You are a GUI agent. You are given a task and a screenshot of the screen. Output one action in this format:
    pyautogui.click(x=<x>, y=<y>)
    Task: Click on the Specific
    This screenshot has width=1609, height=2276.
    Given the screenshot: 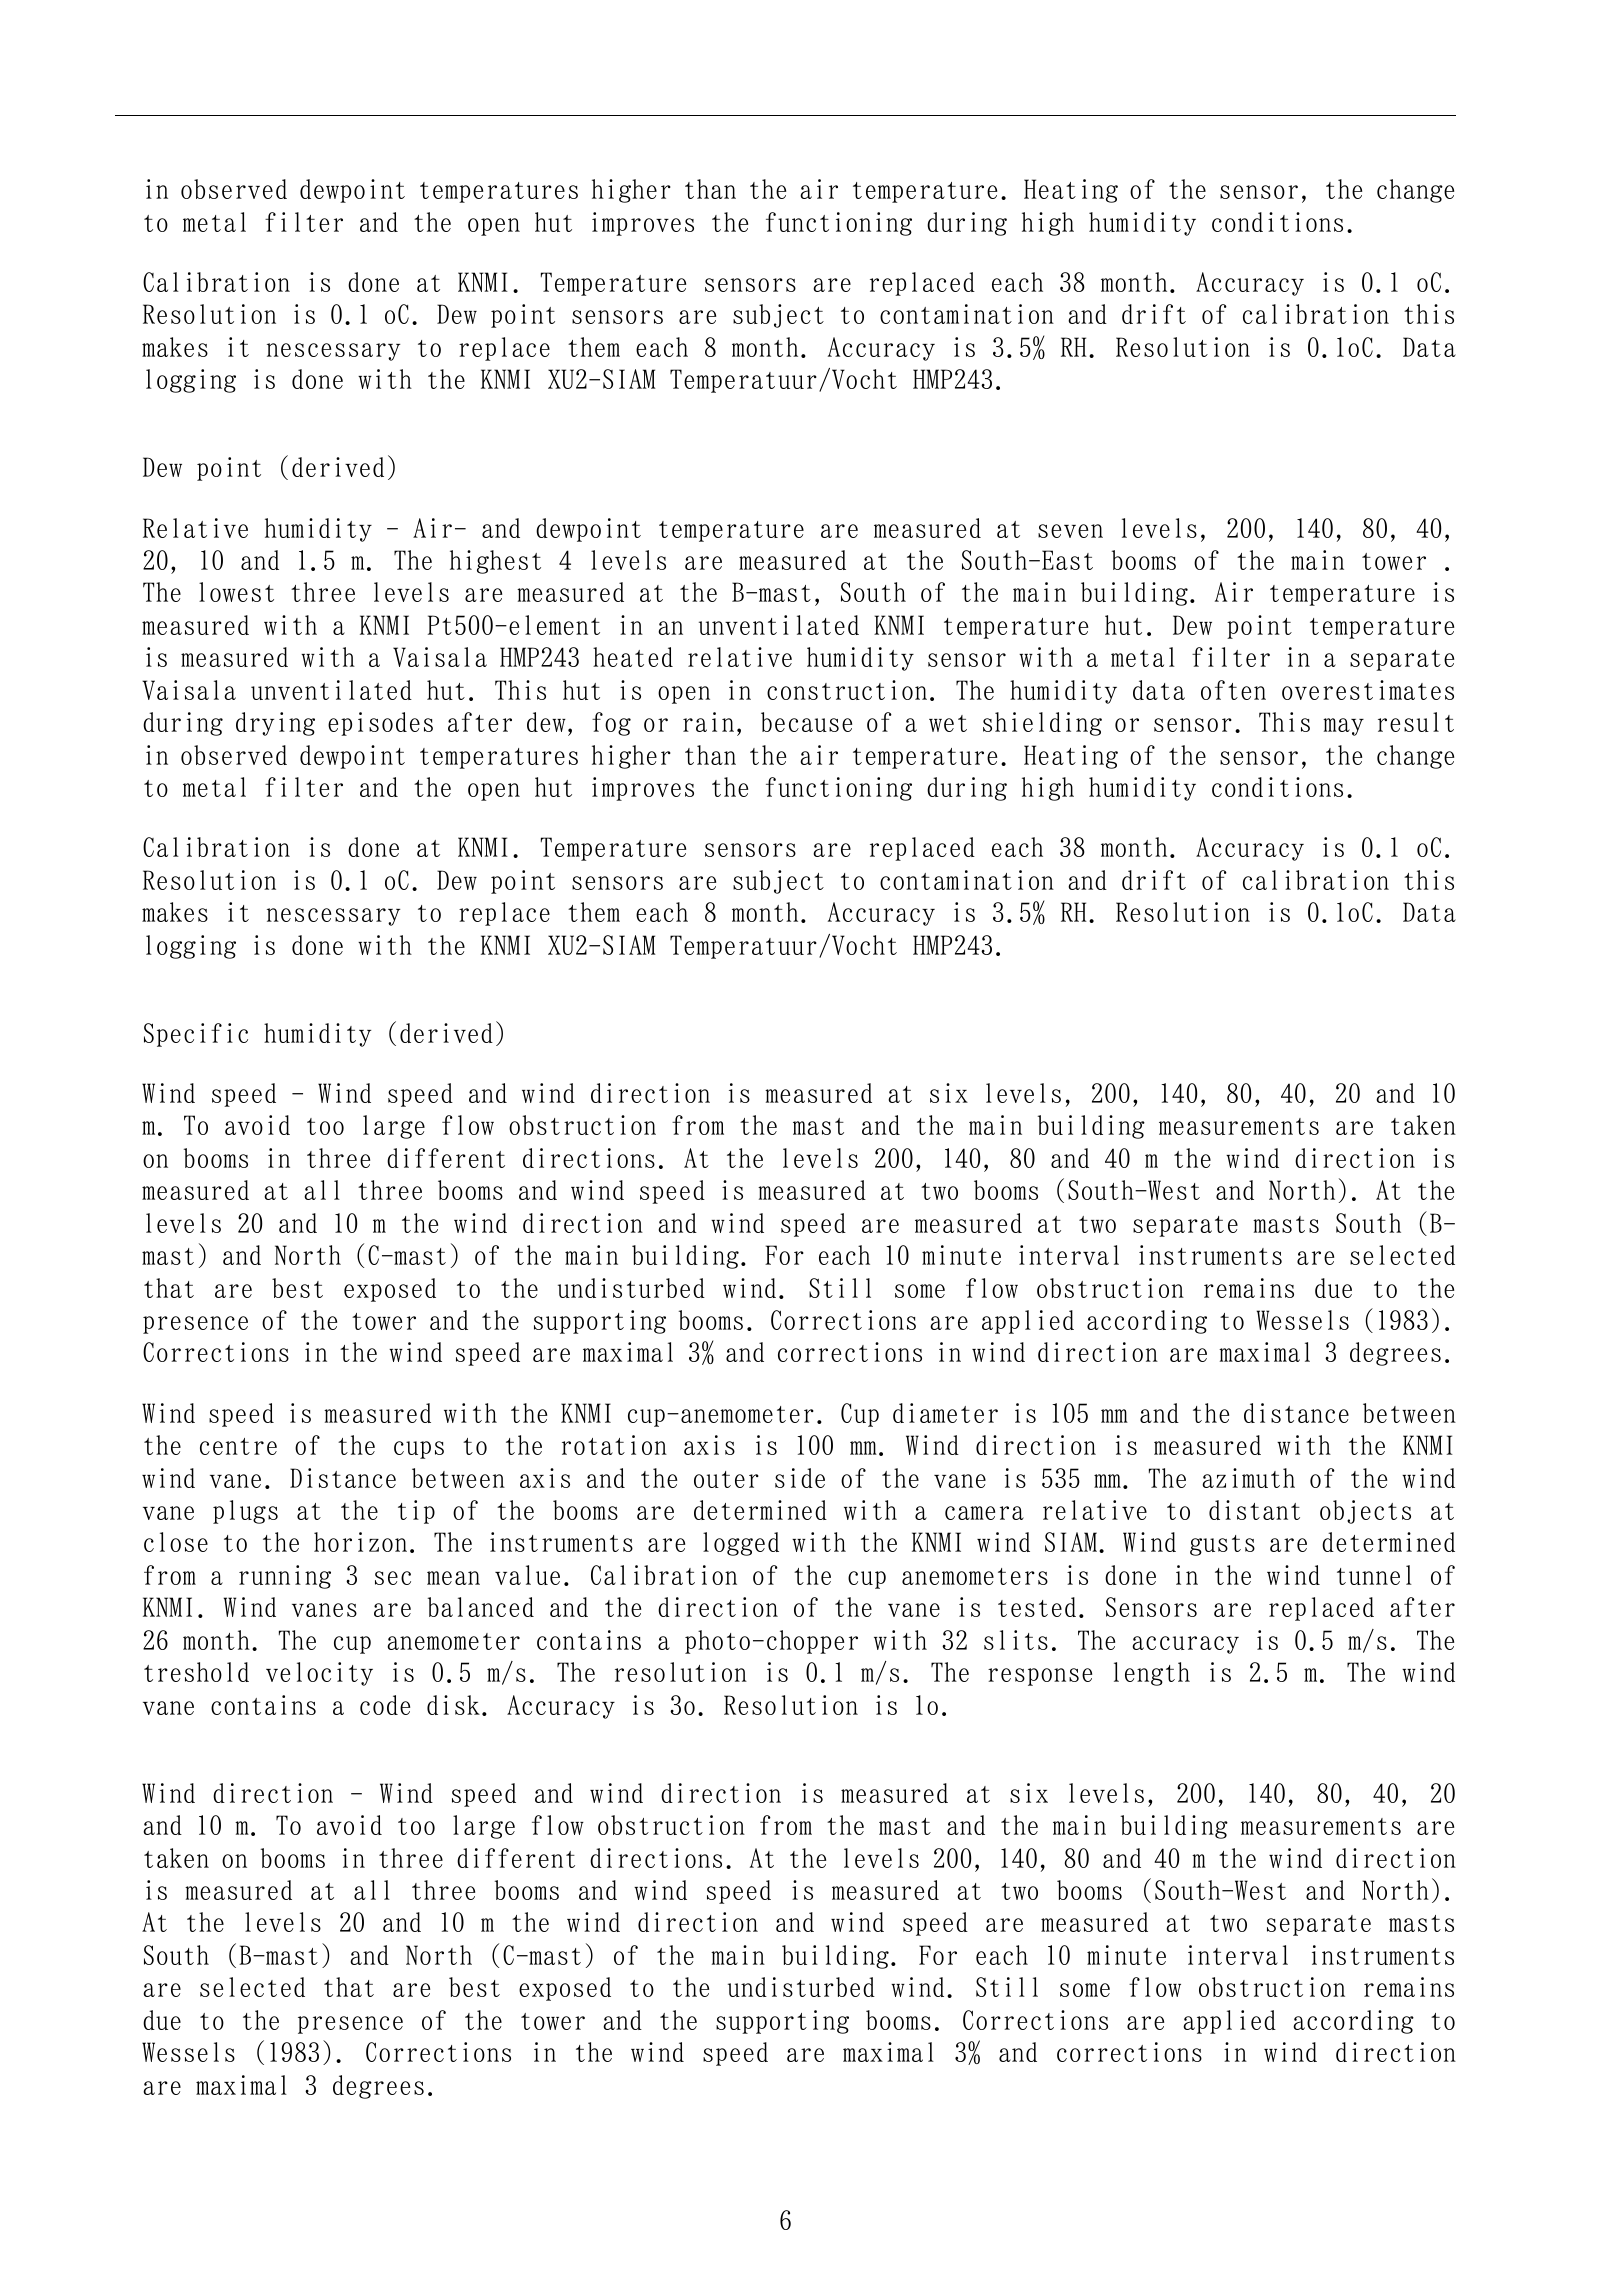 What is the action you would take?
    pyautogui.click(x=196, y=1035)
